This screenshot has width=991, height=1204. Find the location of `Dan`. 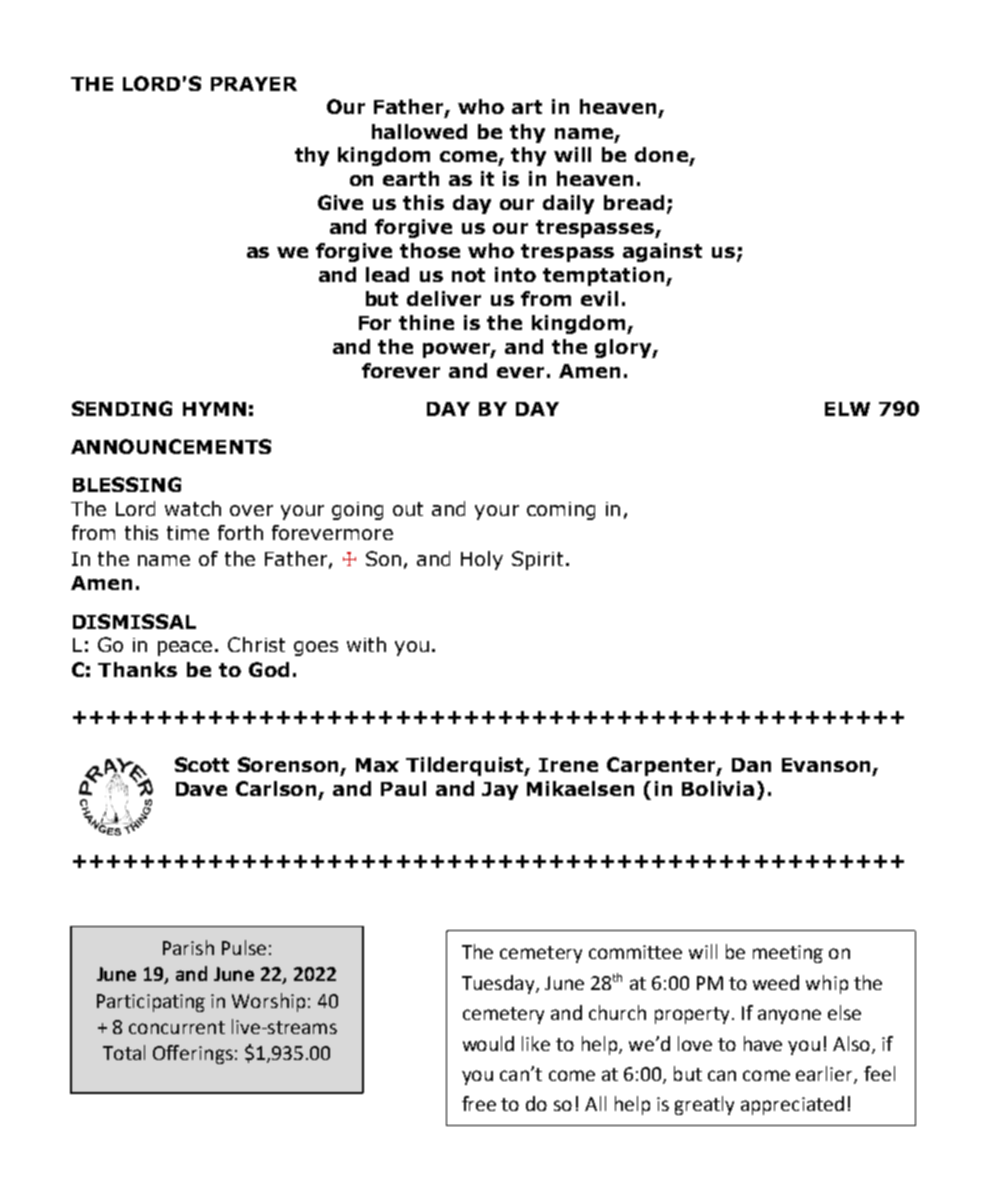

Dan is located at coordinates (751, 765).
